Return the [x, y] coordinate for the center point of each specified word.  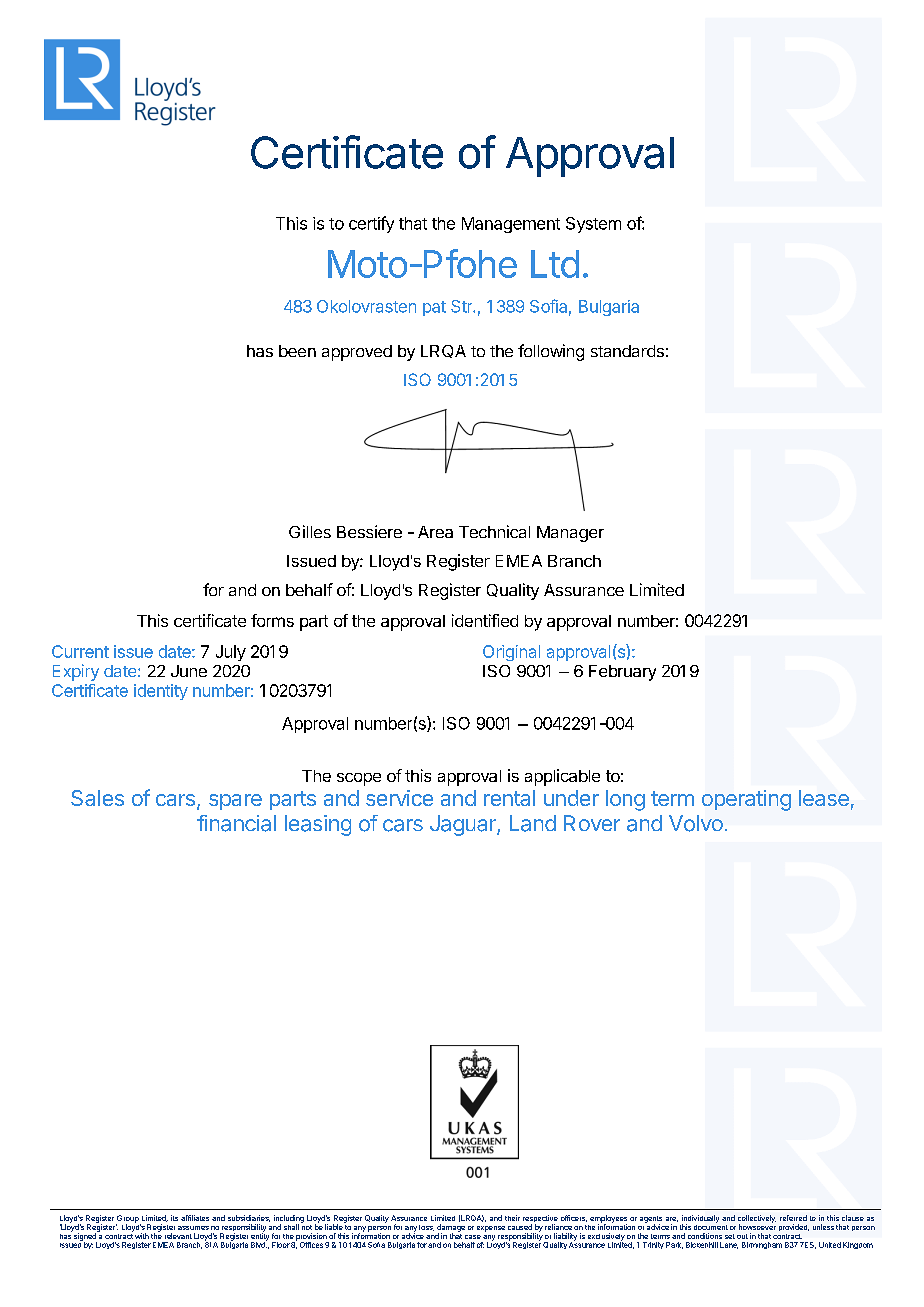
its [174, 1218]
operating [746, 800]
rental [509, 798]
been [297, 351]
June [189, 671]
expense [491, 1229]
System [593, 225]
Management [511, 225]
